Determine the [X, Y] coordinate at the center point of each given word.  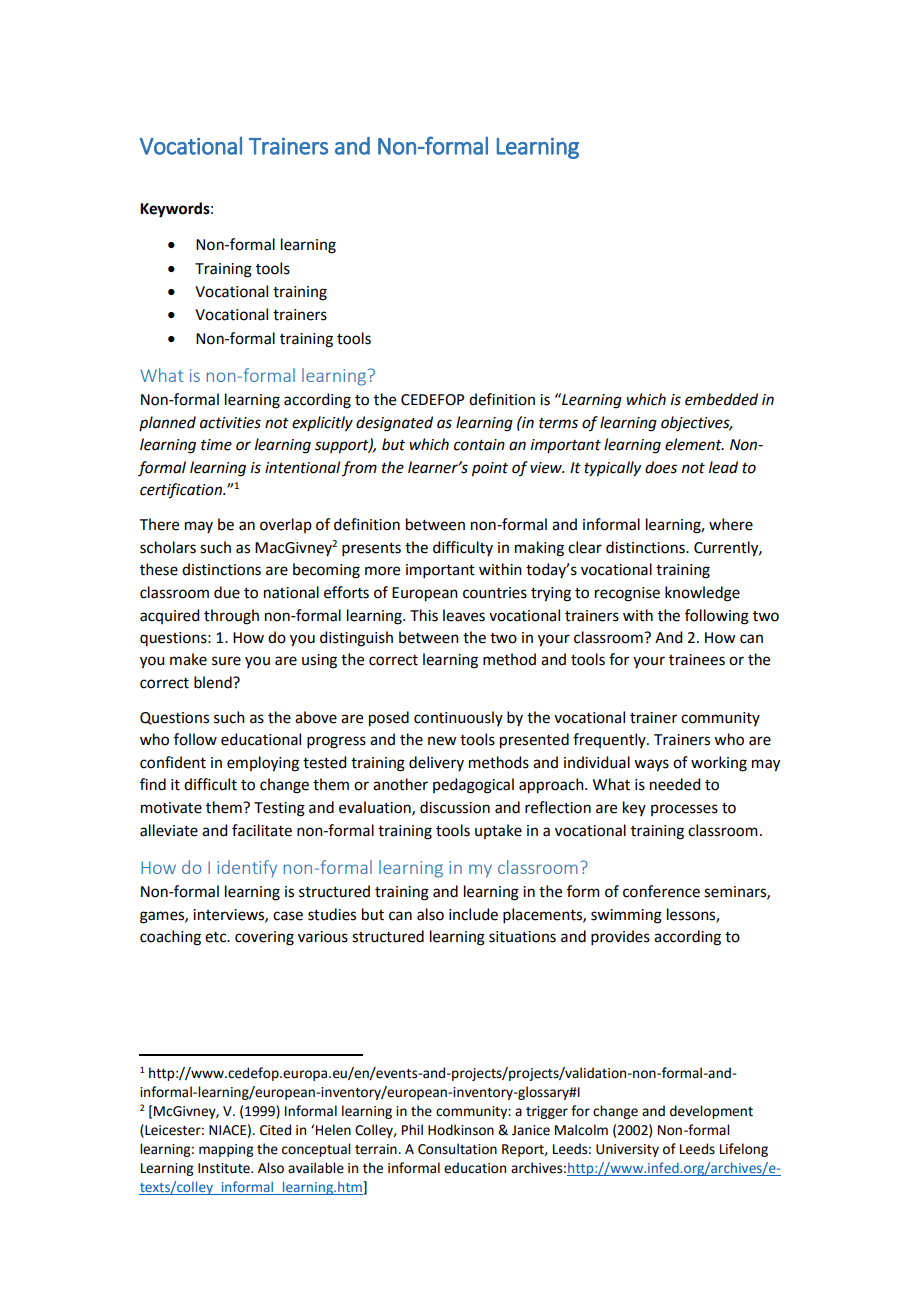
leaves [464, 615]
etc [217, 937]
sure [226, 661]
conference [661, 891]
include [473, 914]
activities [230, 423]
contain [479, 445]
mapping [226, 1150]
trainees [697, 660]
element [694, 444]
